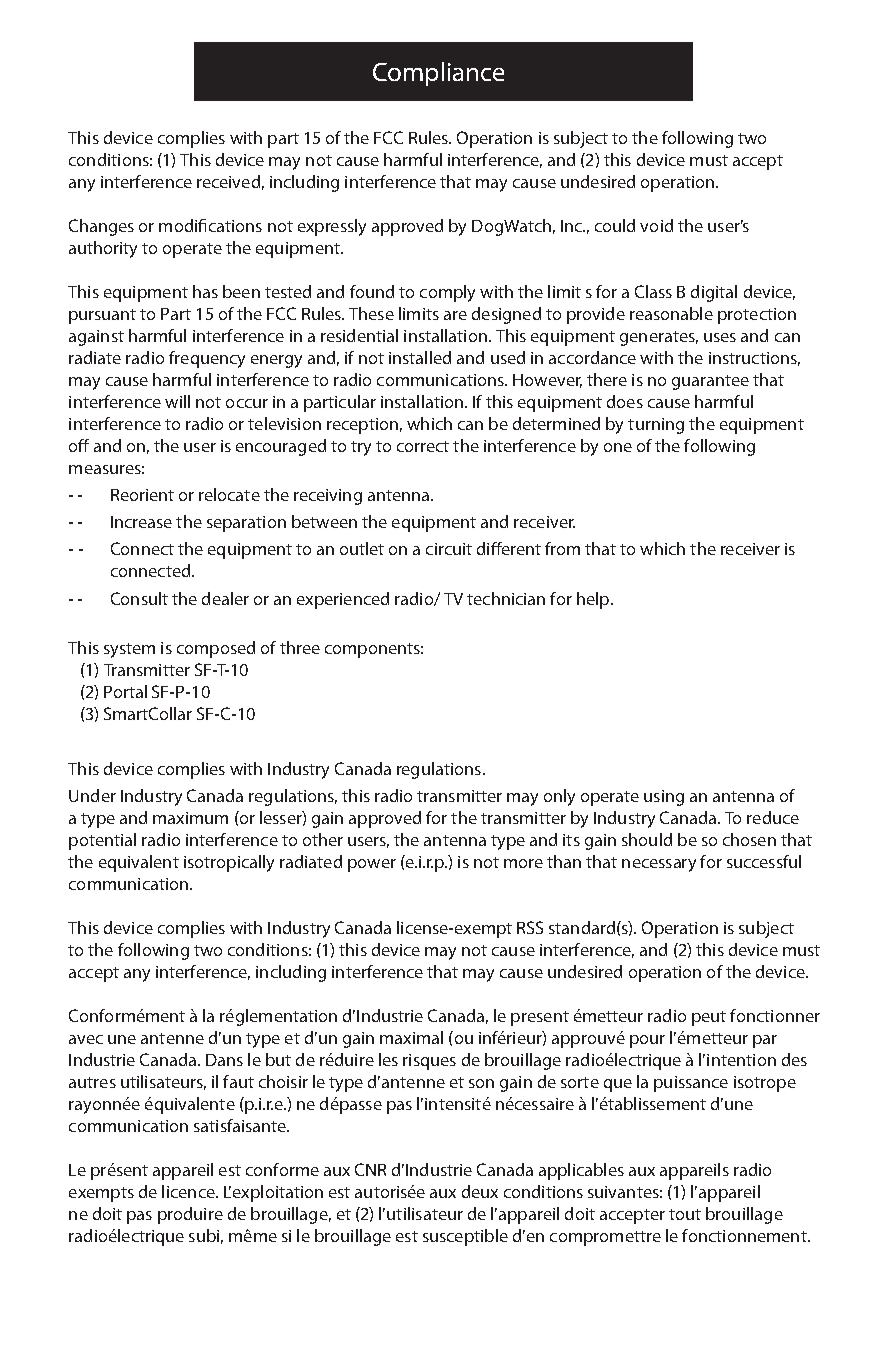 This page has width=887, height=1372. What do you see at coordinates (685, 1214) in the page?
I see `tout` at bounding box center [685, 1214].
